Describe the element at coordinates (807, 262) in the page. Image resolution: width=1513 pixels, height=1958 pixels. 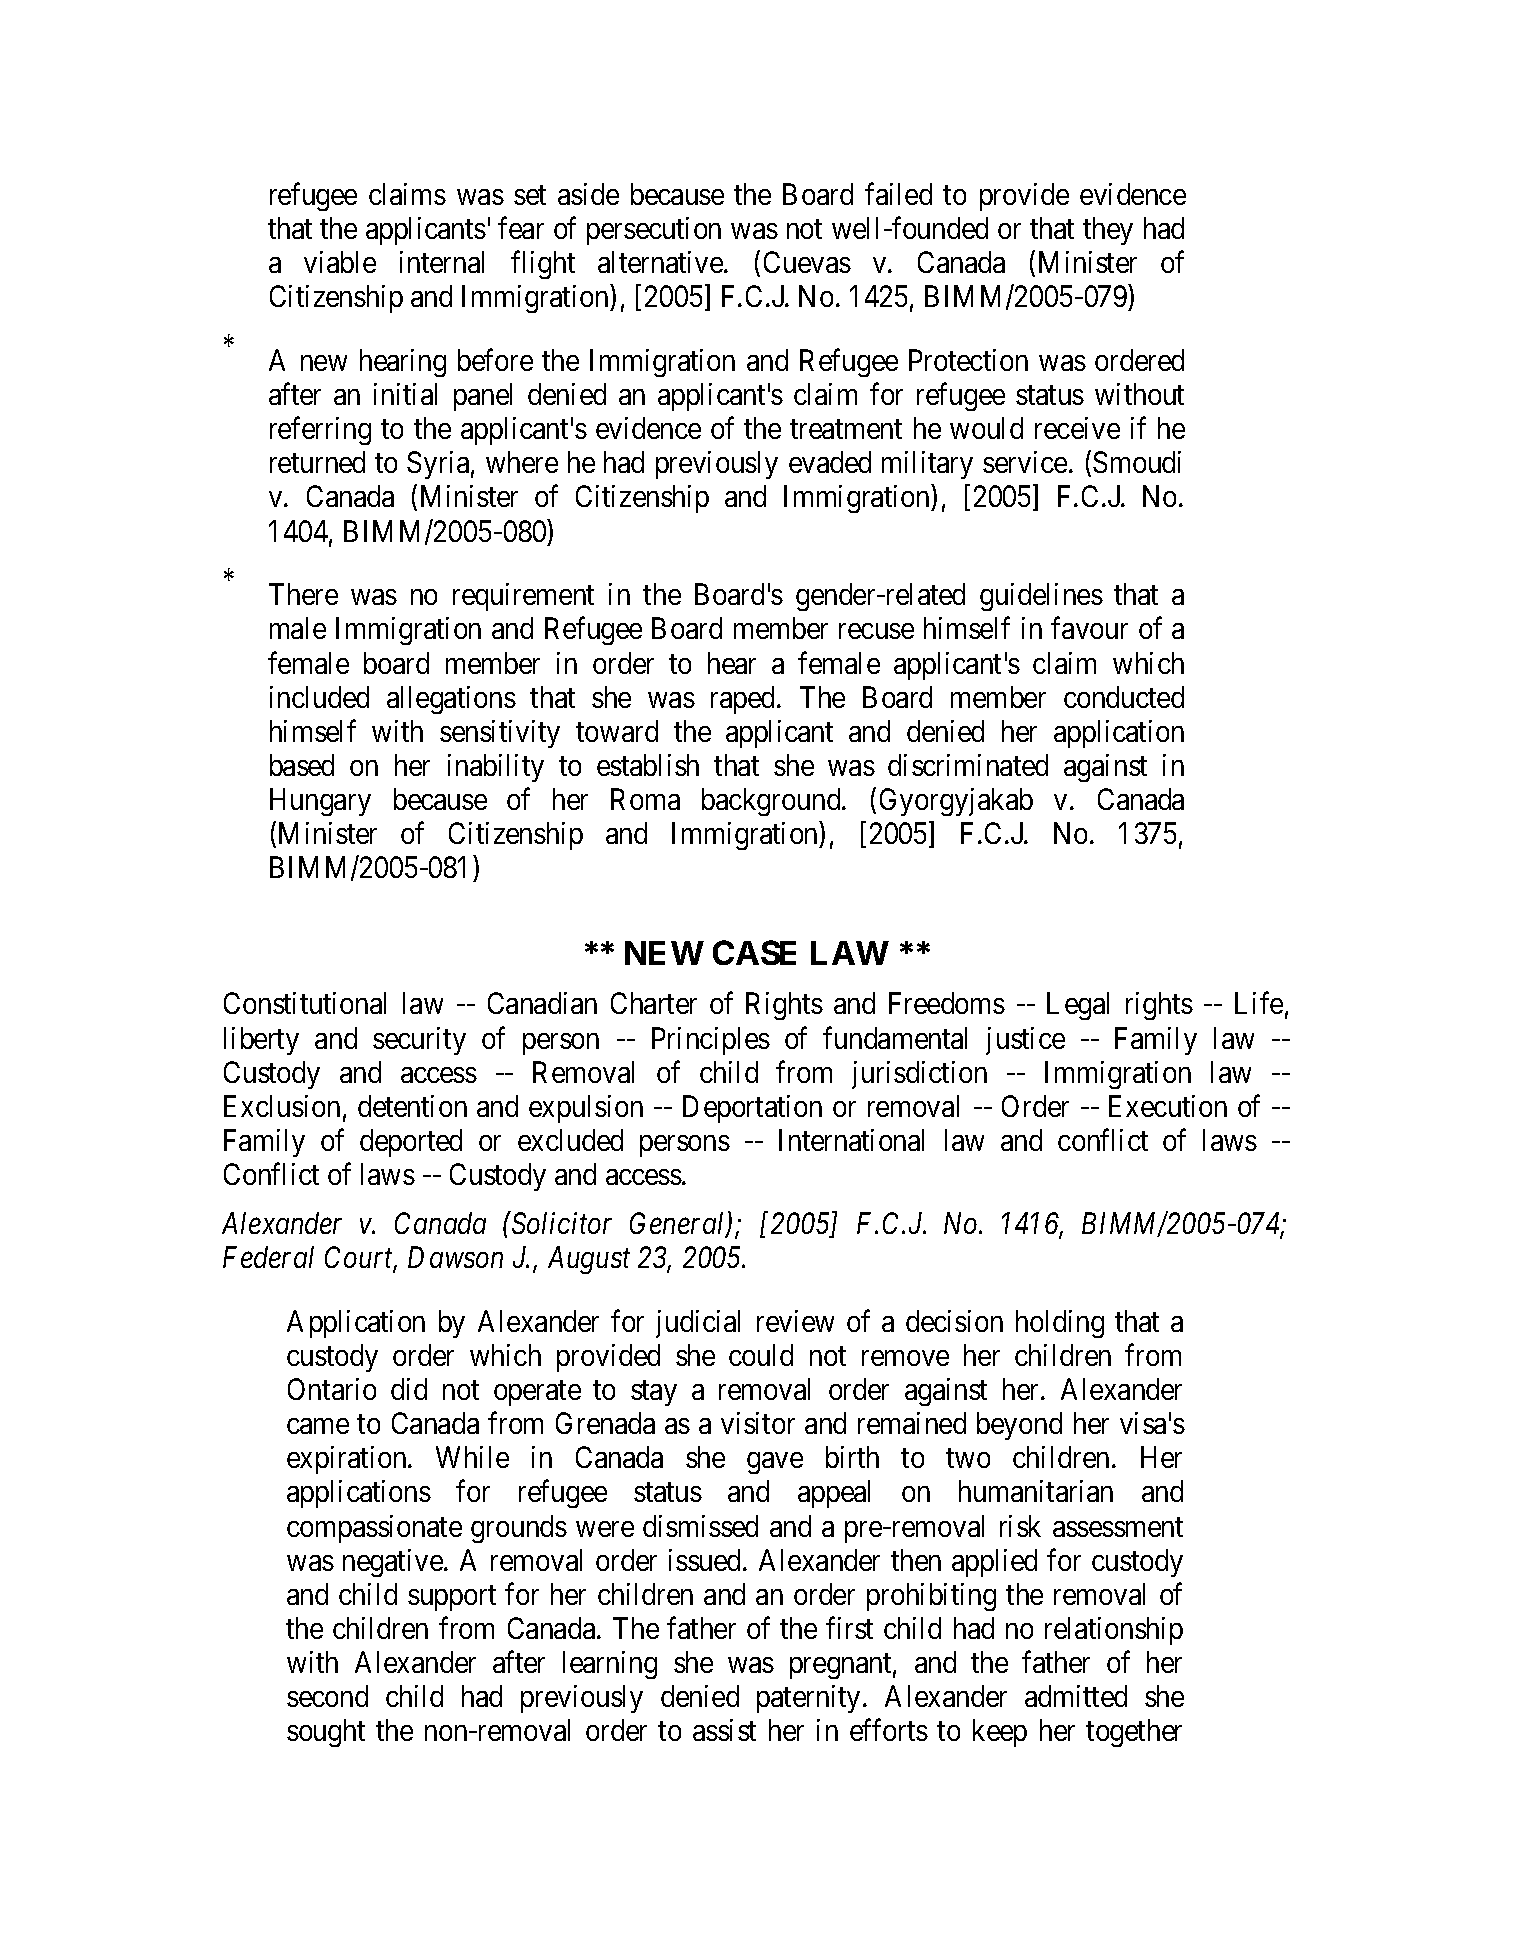
I see `Cuevas` at that location.
